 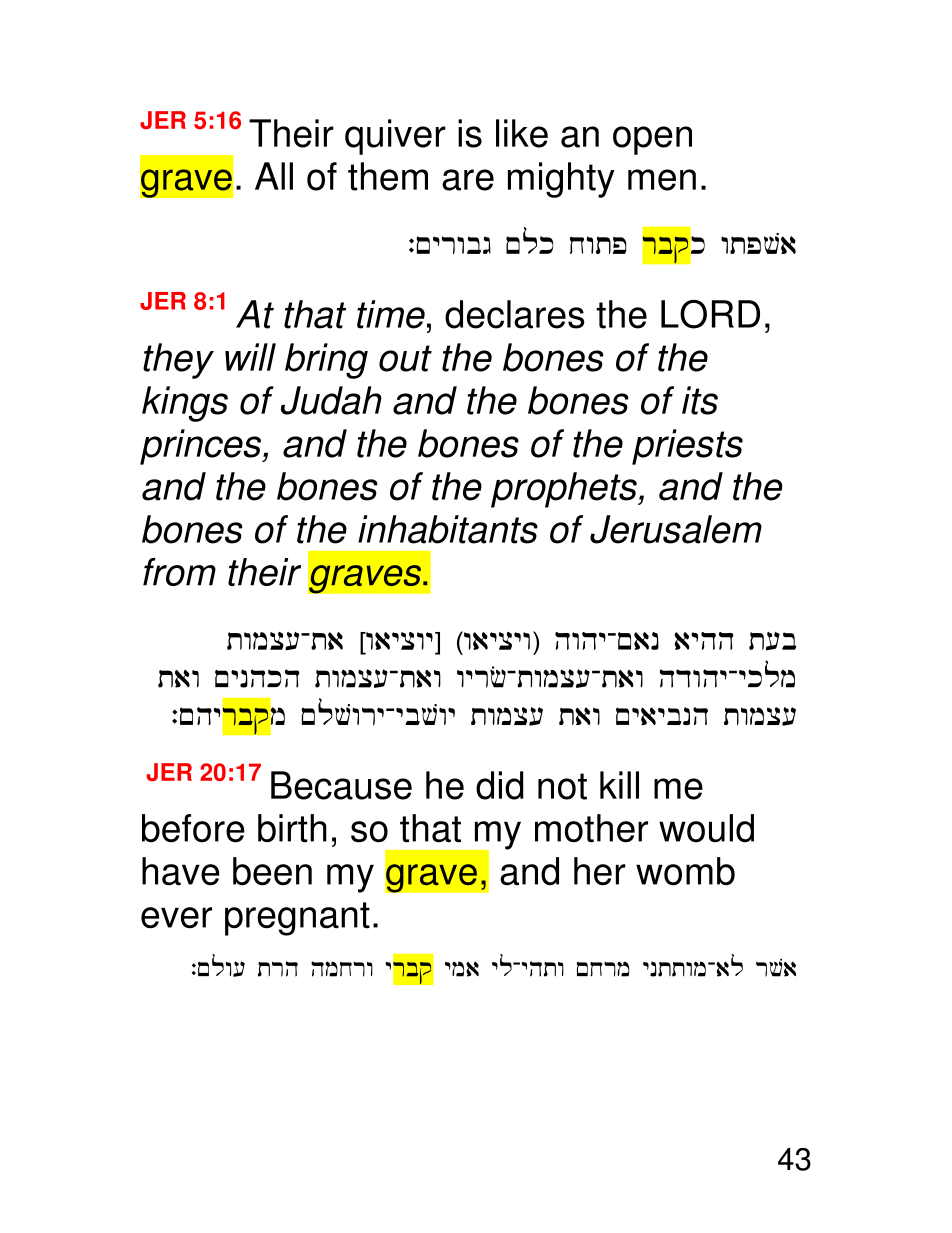 What do you see at coordinates (297, 919) in the screenshot?
I see `pregnant` at bounding box center [297, 919].
